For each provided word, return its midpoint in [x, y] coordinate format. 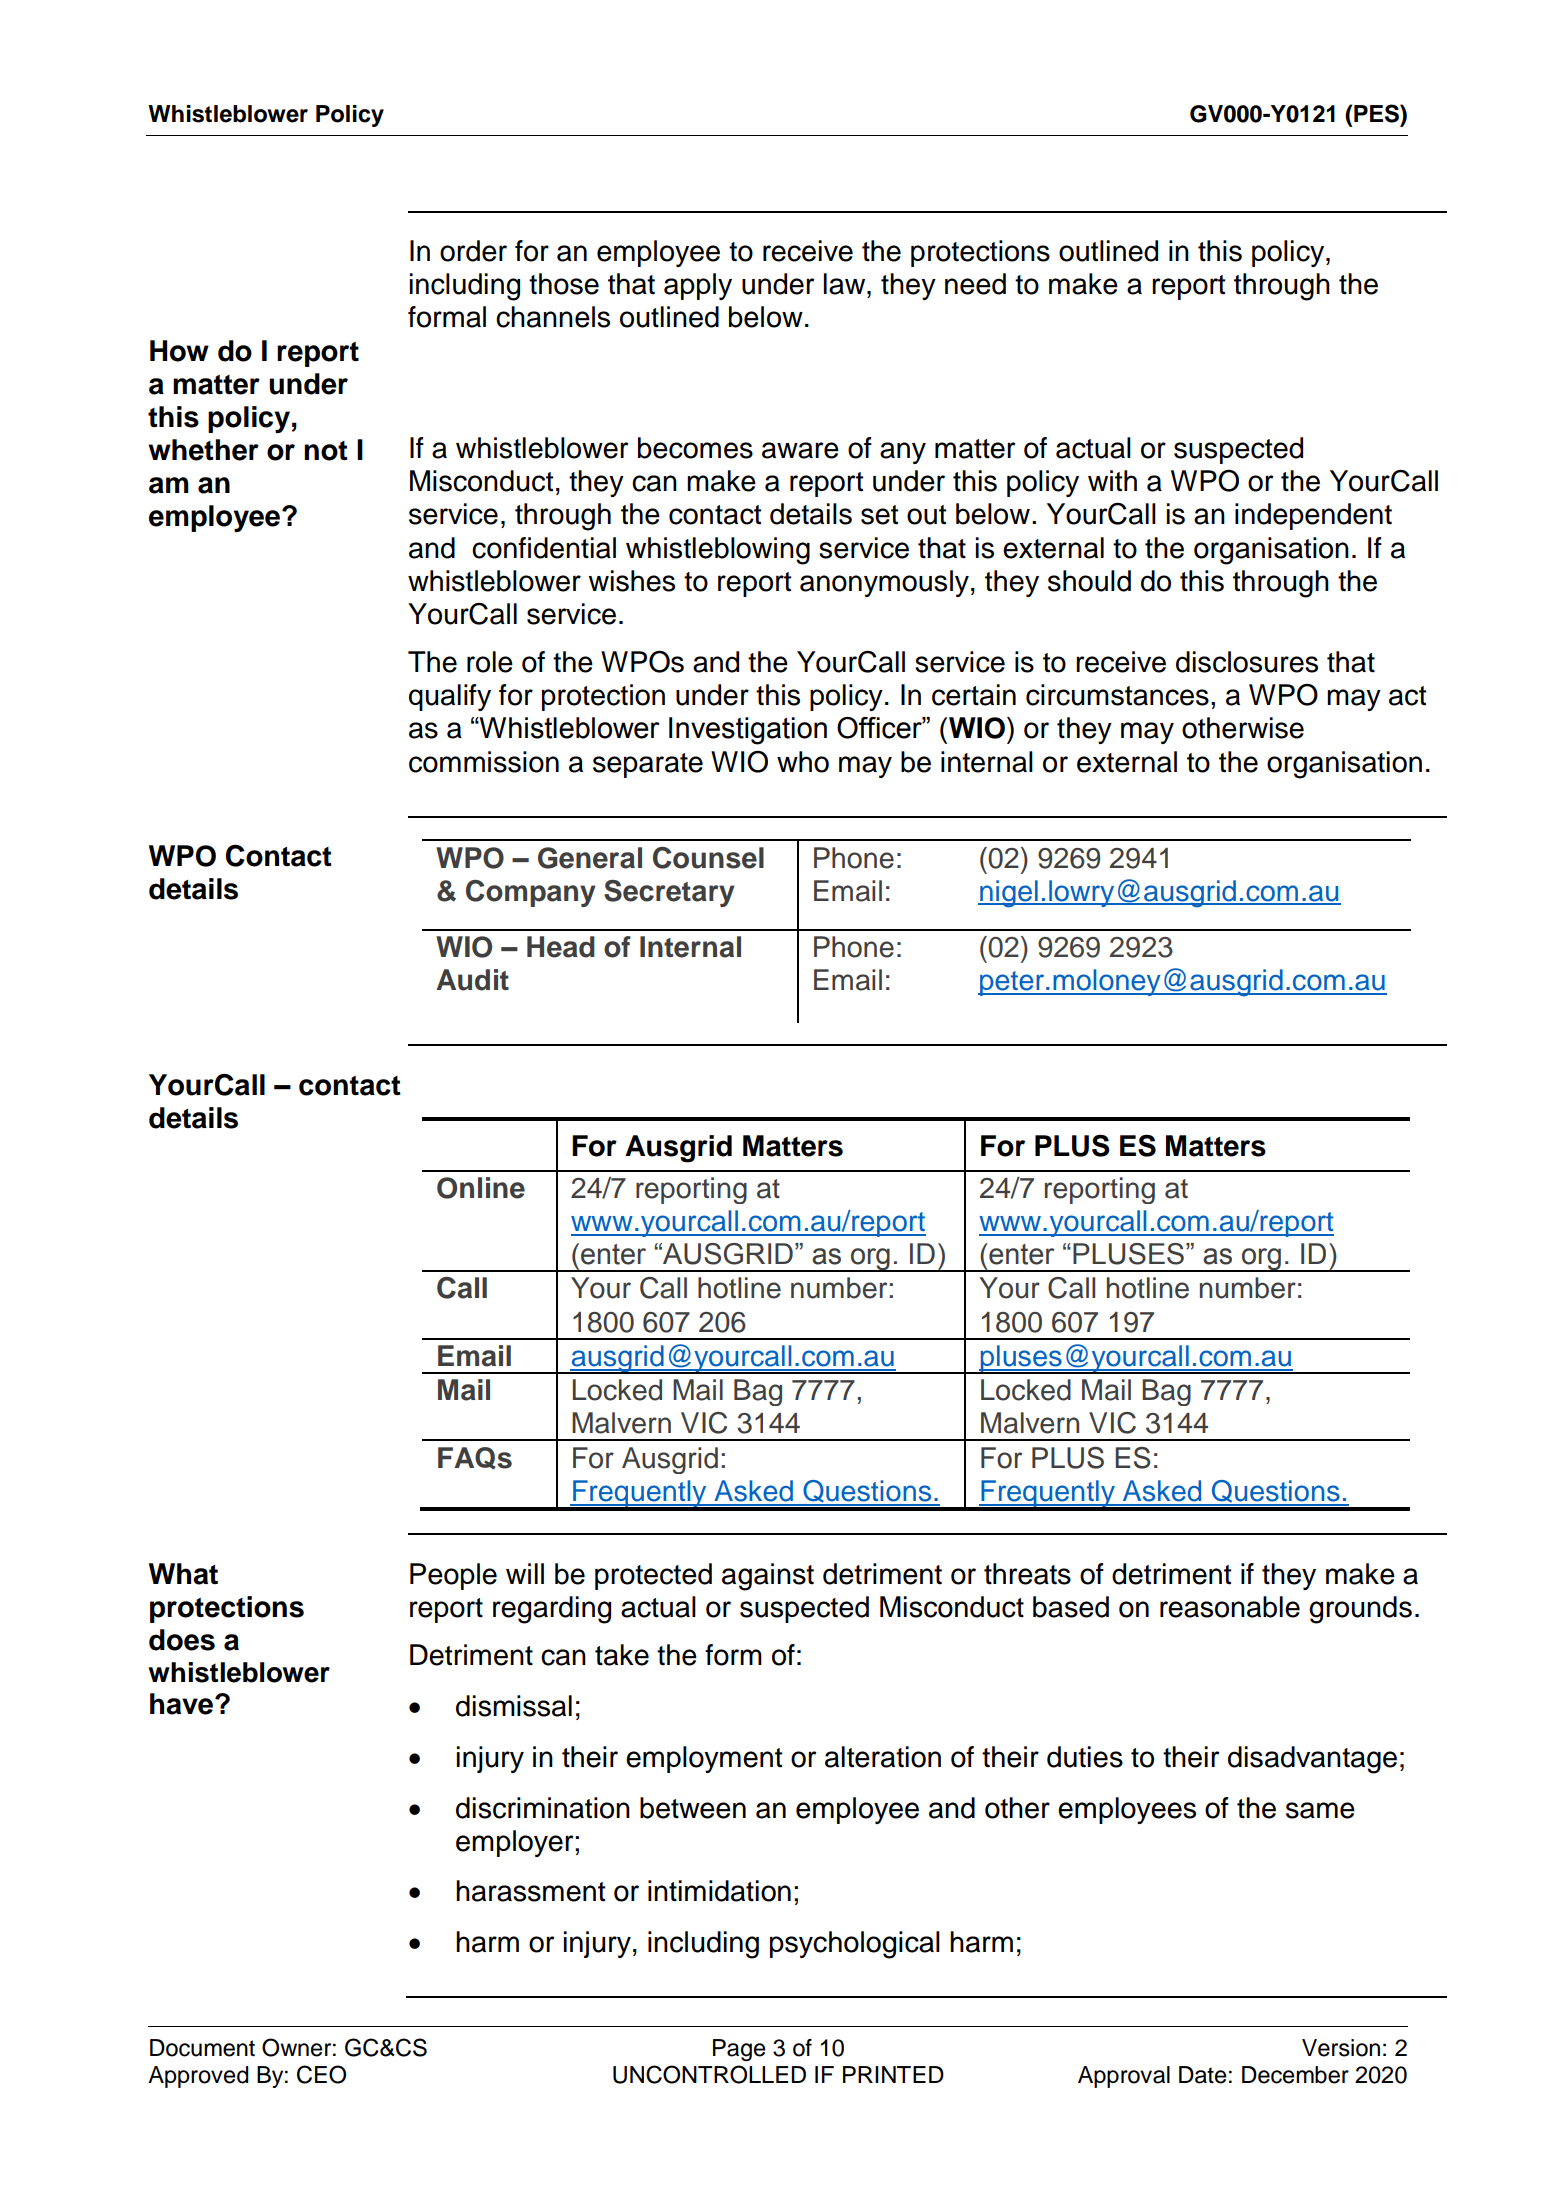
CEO [321, 2074]
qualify [450, 697]
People [453, 1576]
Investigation [748, 731]
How [179, 351]
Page [739, 2050]
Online [481, 1188]
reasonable [1230, 1607]
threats [1027, 1574]
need [975, 284]
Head [561, 947]
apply [698, 286]
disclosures [1247, 662]
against [768, 1577]
